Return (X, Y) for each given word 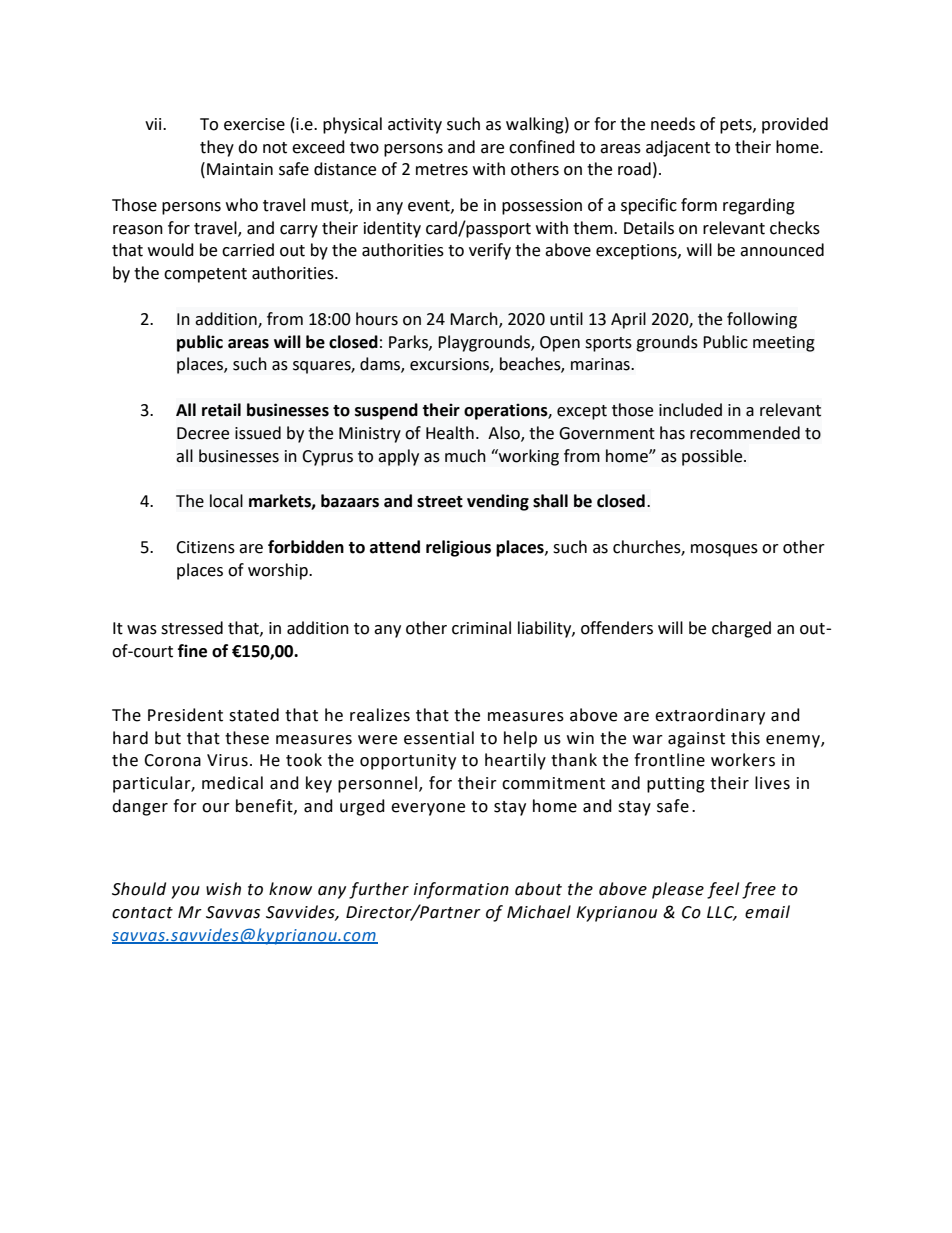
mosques (724, 550)
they (217, 148)
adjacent (678, 148)
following (762, 320)
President (185, 715)
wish (223, 889)
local (226, 501)
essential (439, 738)
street (440, 502)
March (475, 319)
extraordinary (710, 716)
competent (205, 275)
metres (442, 170)
